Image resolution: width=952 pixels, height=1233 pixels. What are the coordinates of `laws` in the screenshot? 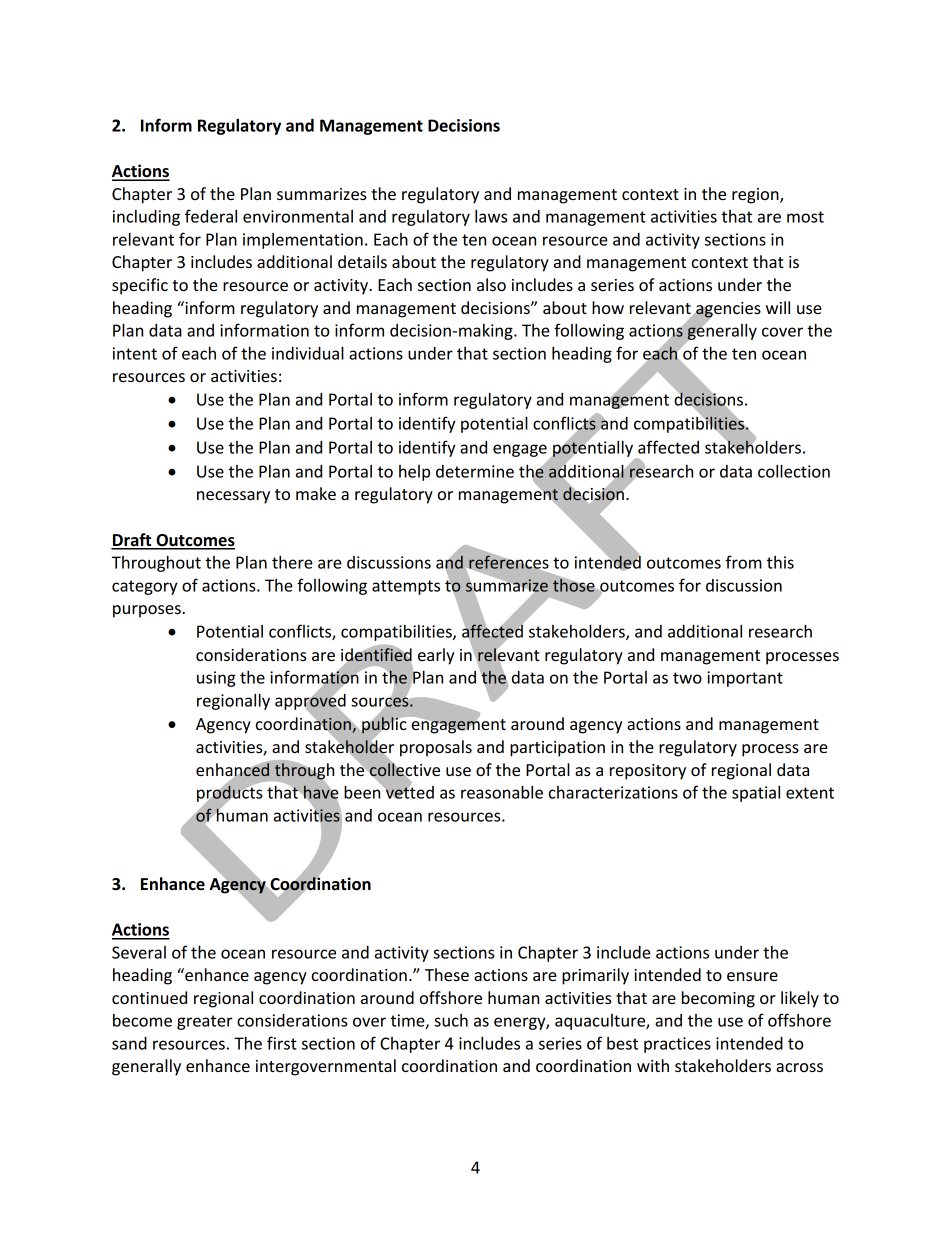 It's located at (491, 216).
